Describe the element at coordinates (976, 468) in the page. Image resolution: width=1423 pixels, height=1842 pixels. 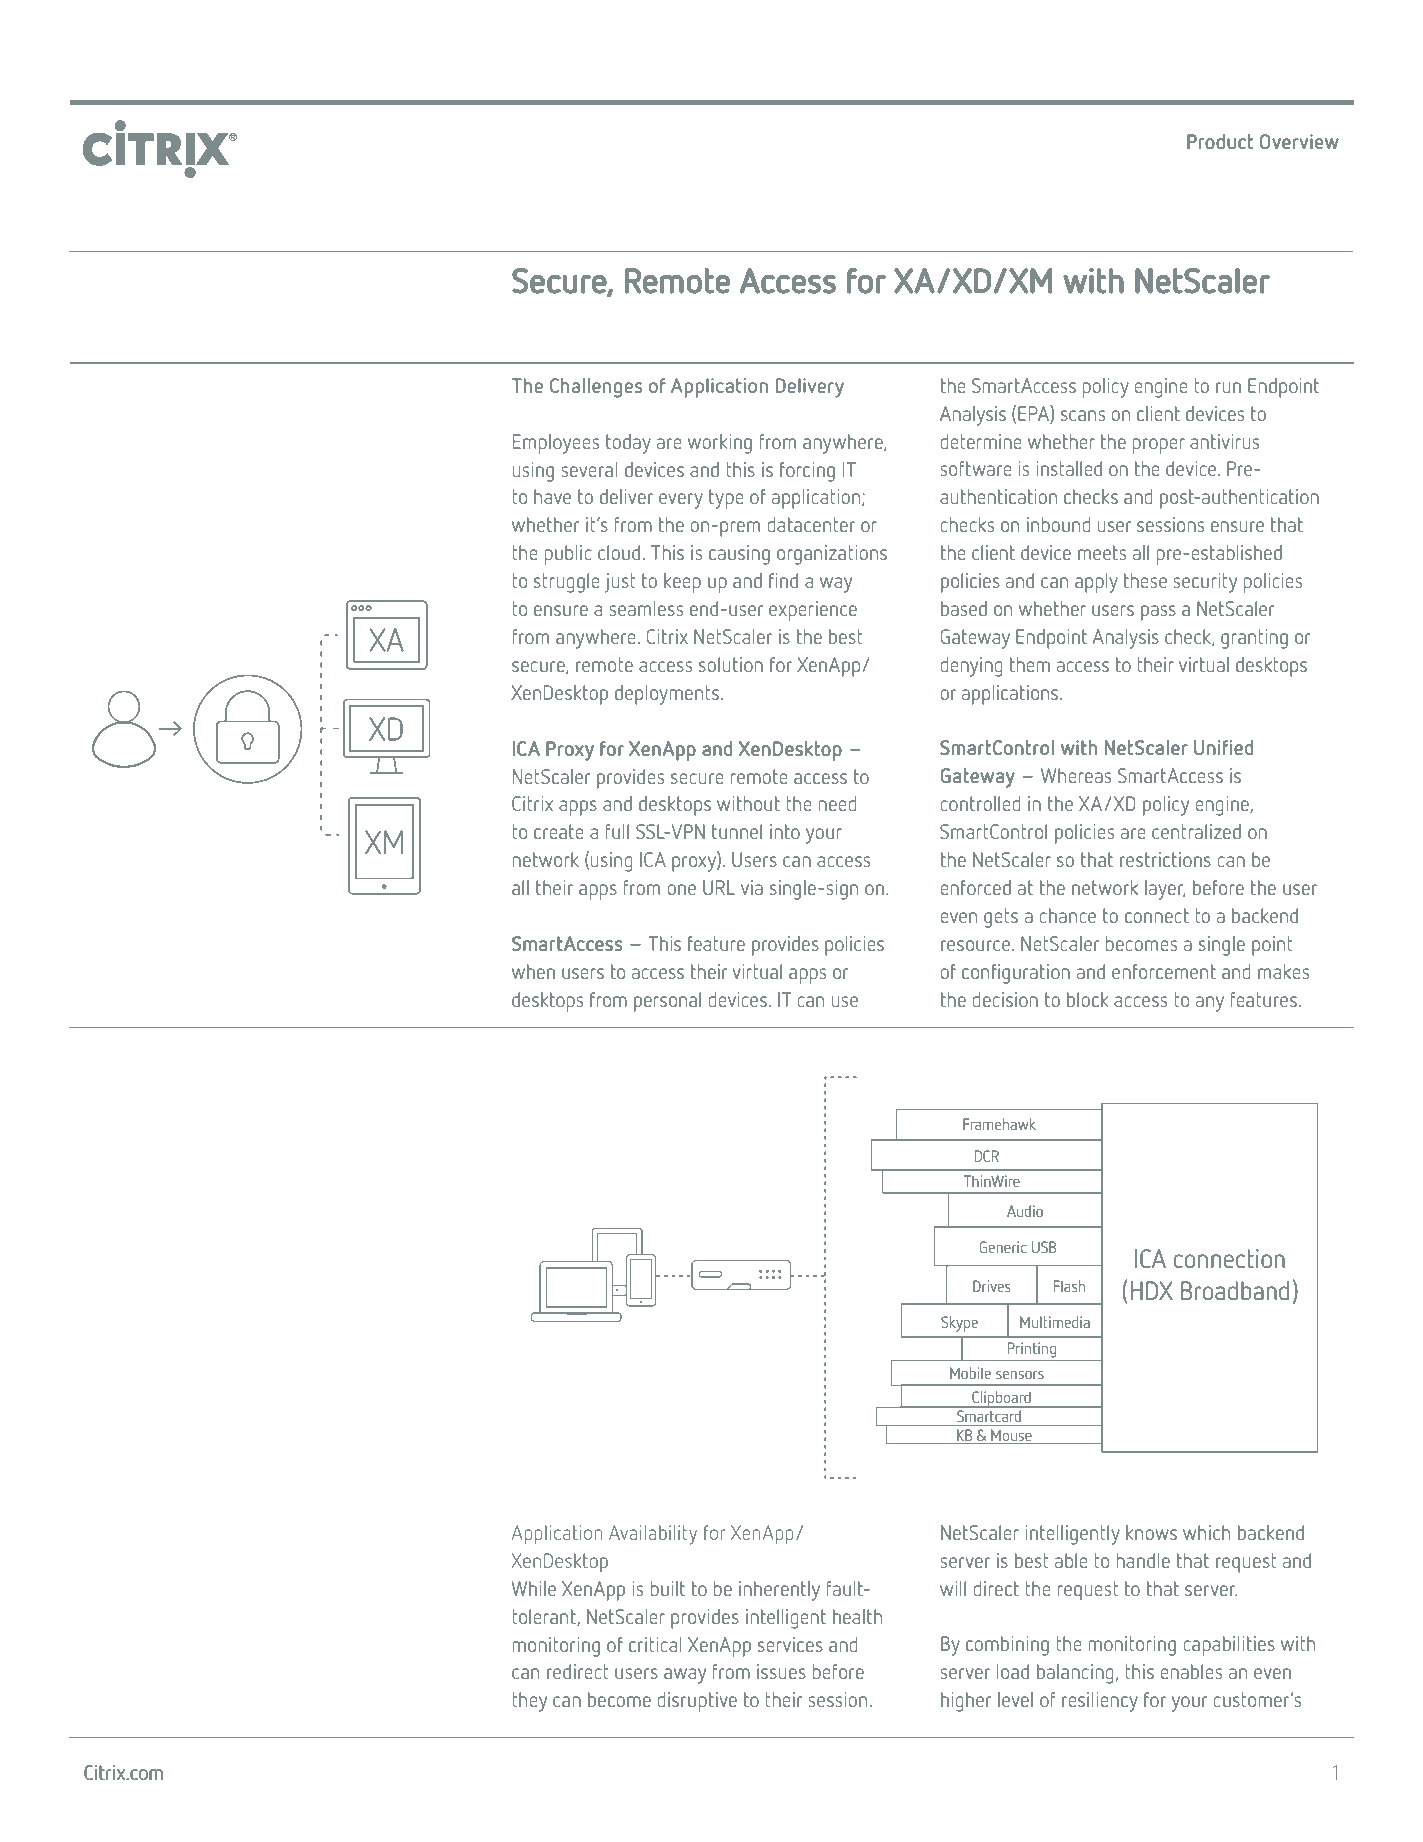
I see `software` at that location.
